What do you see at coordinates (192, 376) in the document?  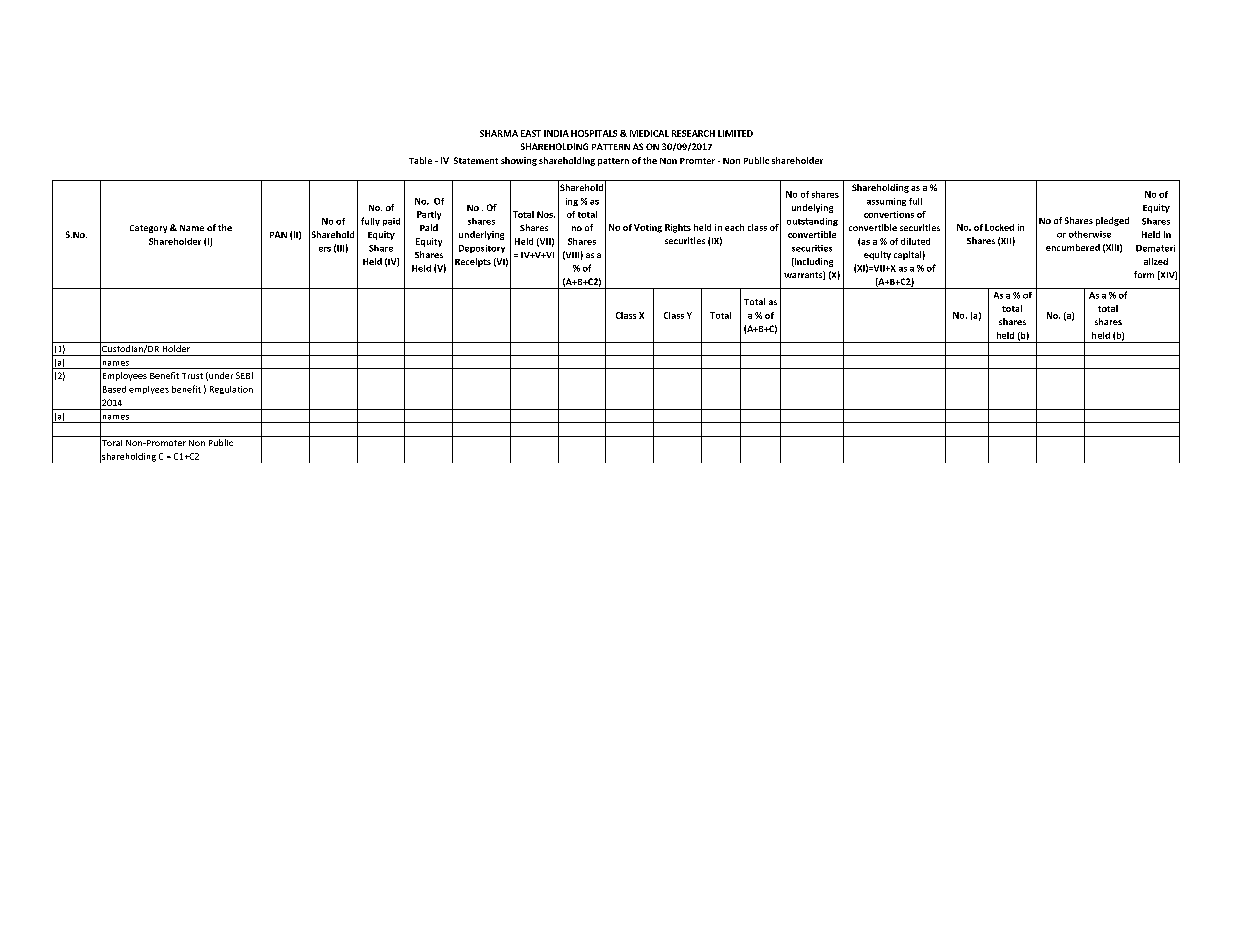 I see `Trust` at bounding box center [192, 376].
